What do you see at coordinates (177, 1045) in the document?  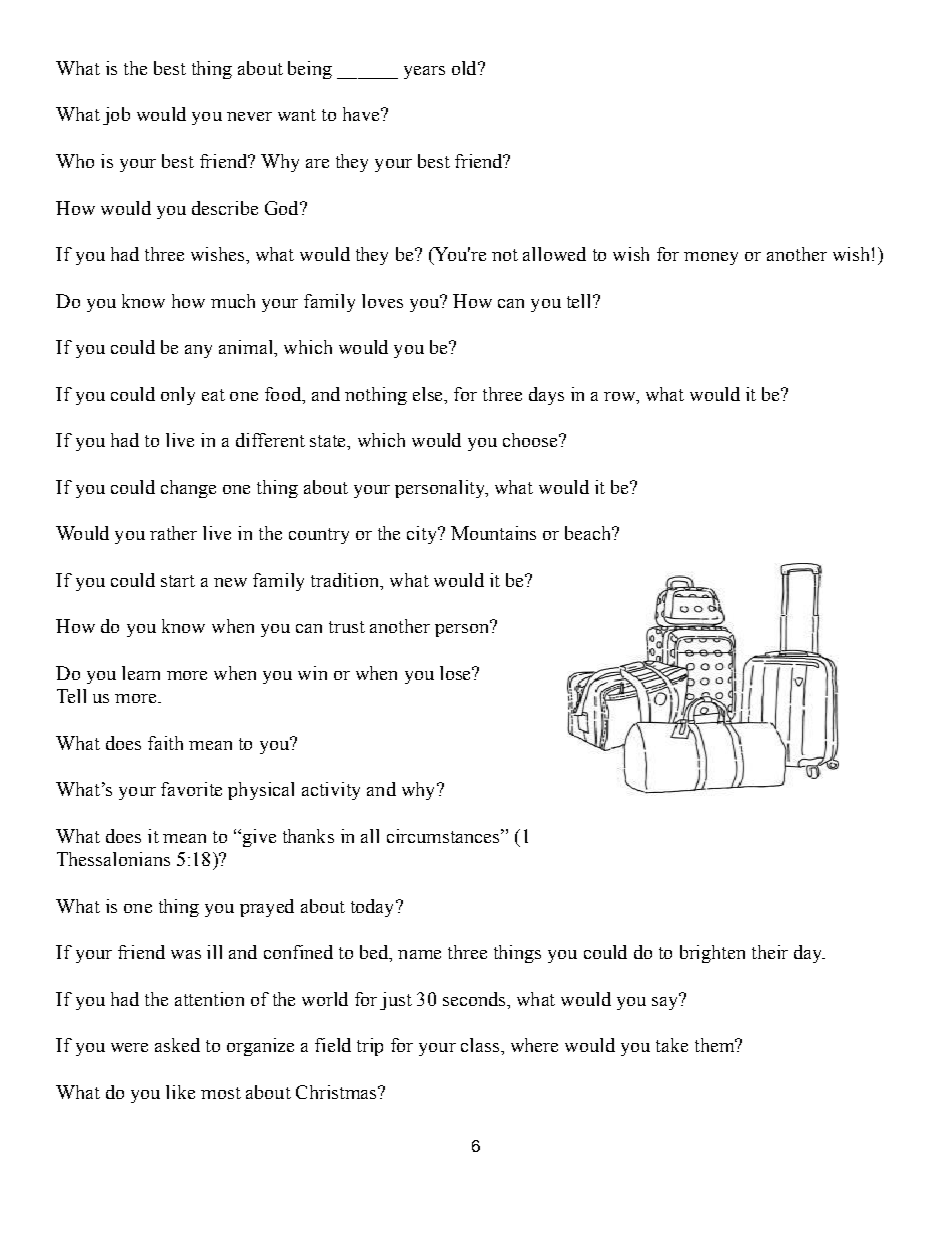 I see `asked` at bounding box center [177, 1045].
